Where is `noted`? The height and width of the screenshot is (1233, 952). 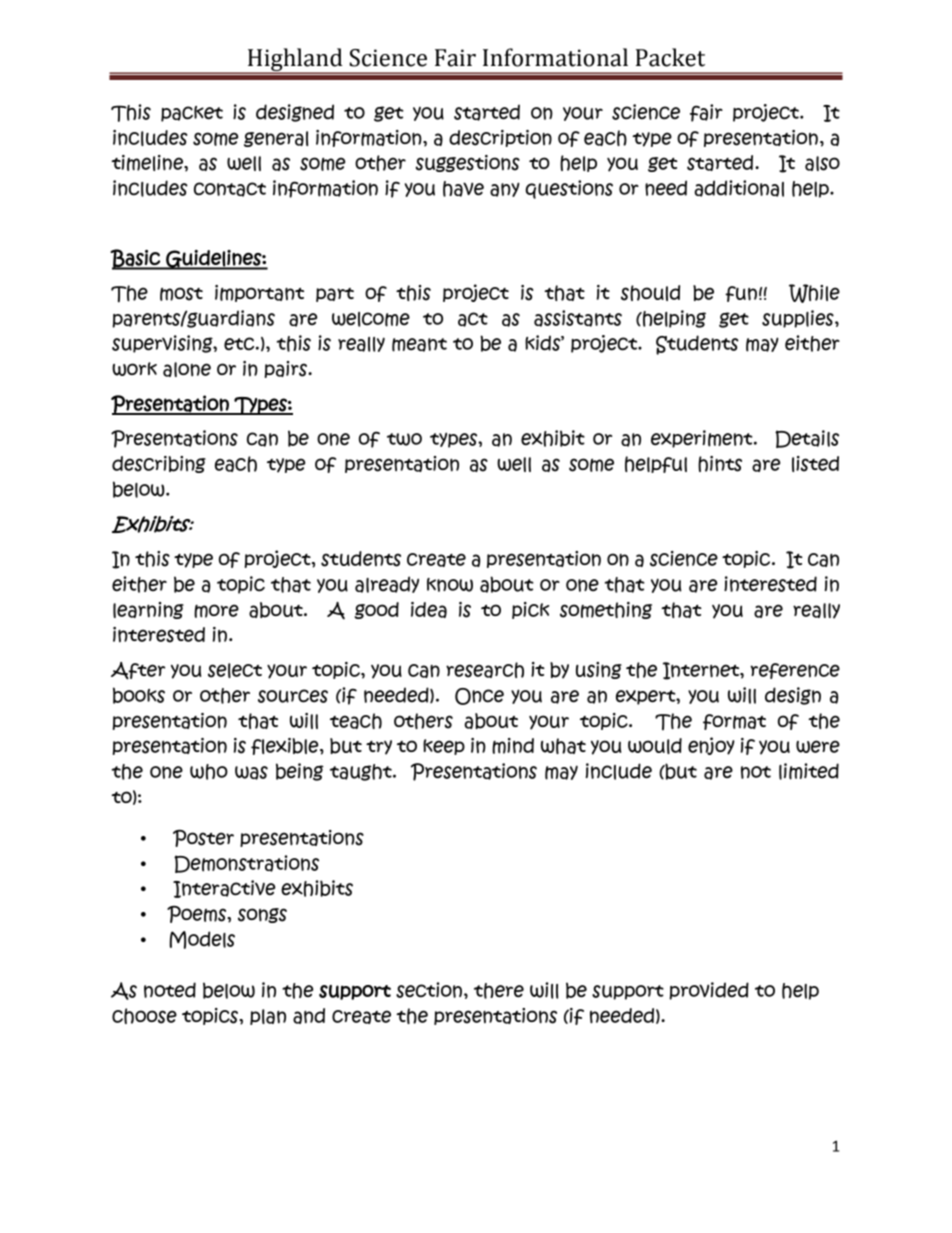 noted is located at coordinates (170, 990).
